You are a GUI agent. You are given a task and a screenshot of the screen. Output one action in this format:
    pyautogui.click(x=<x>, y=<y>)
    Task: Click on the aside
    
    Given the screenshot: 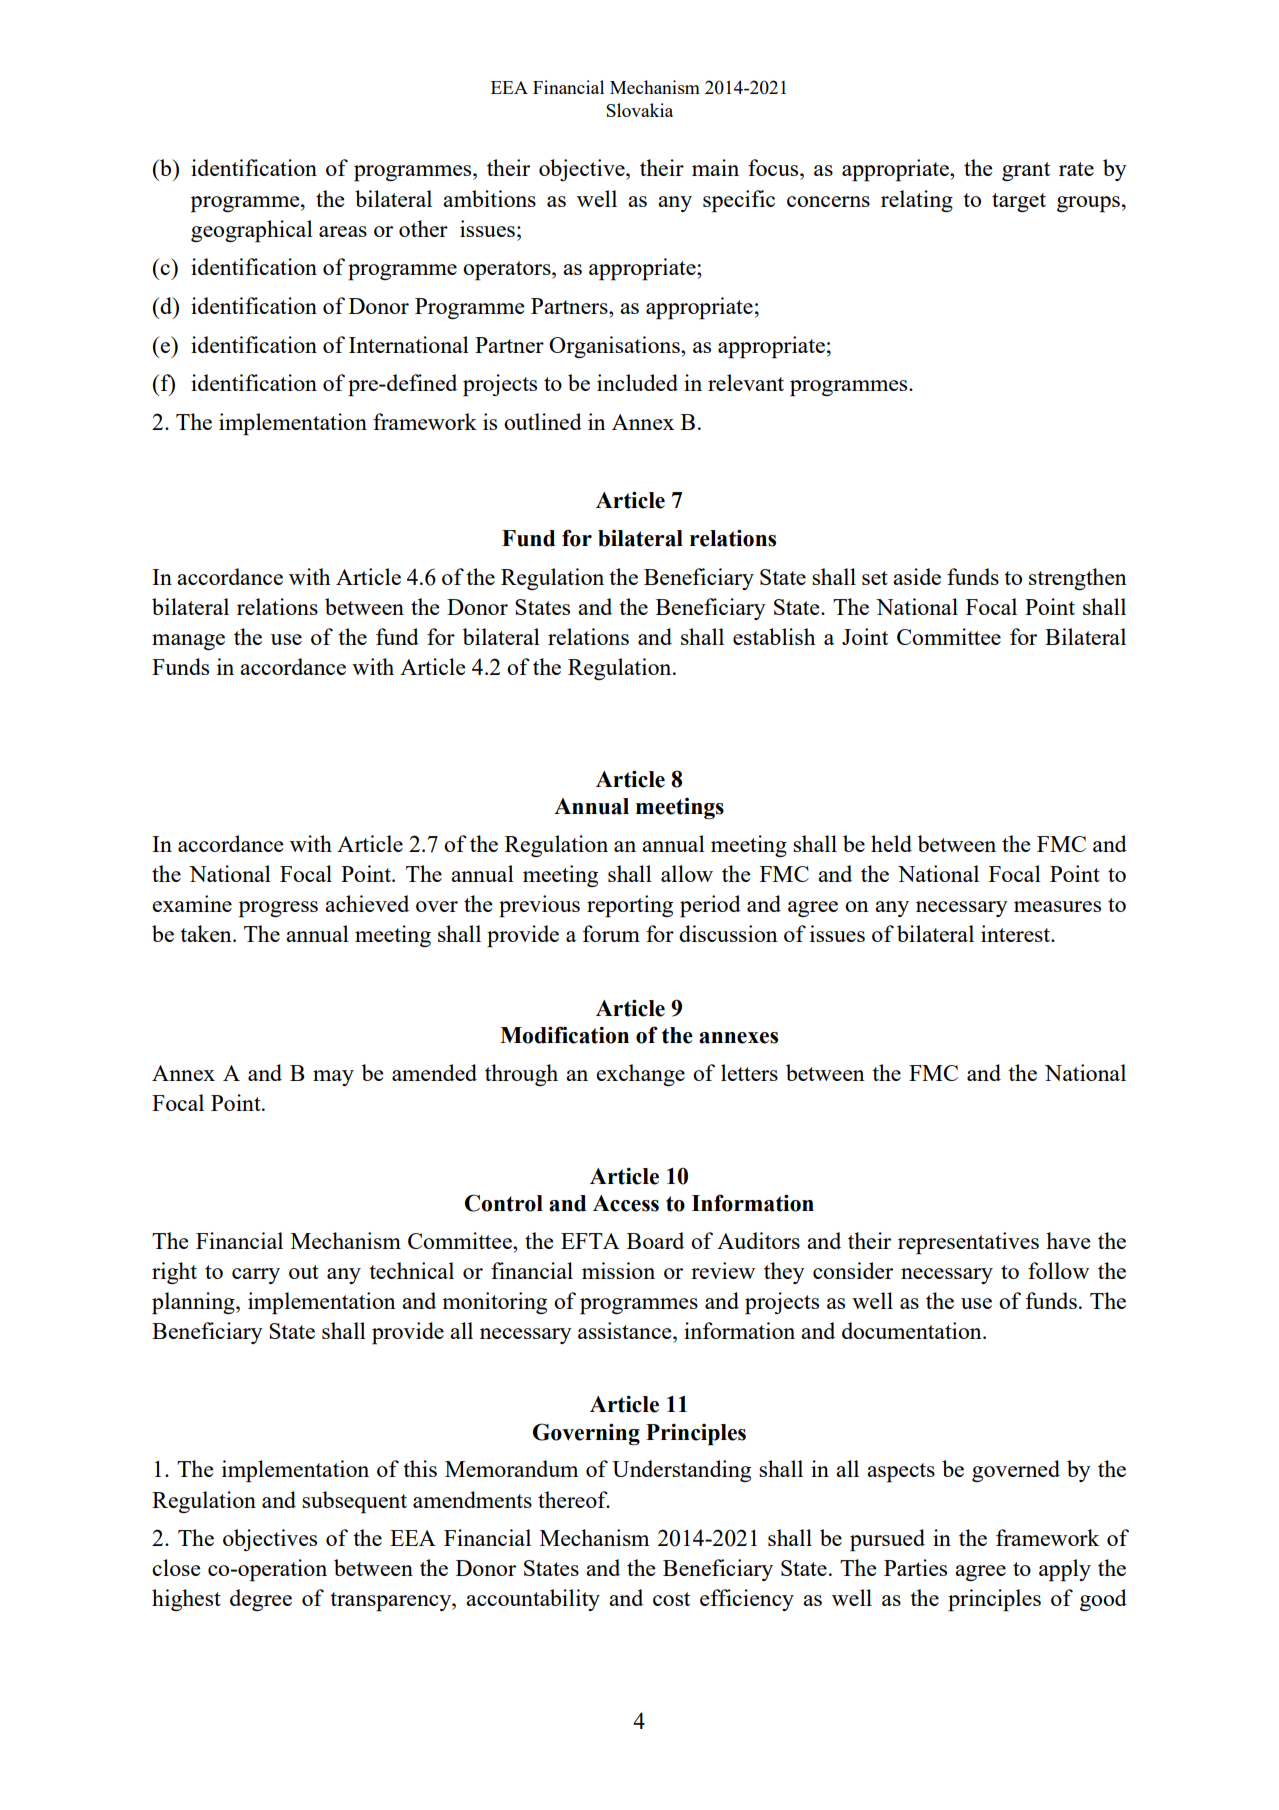 What is the action you would take?
    pyautogui.click(x=917, y=576)
